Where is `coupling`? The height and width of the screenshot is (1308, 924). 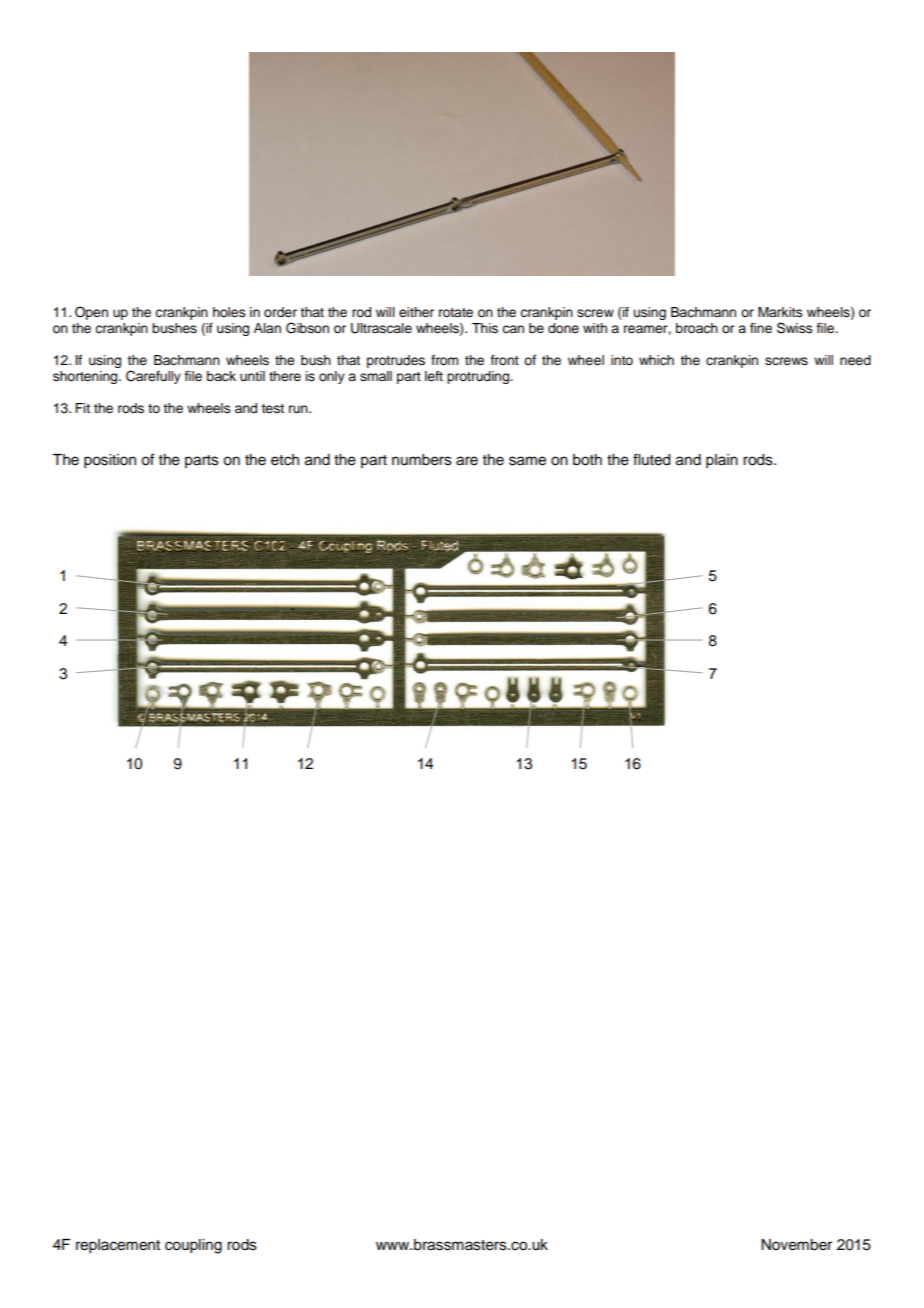
coupling is located at coordinates (193, 1246).
